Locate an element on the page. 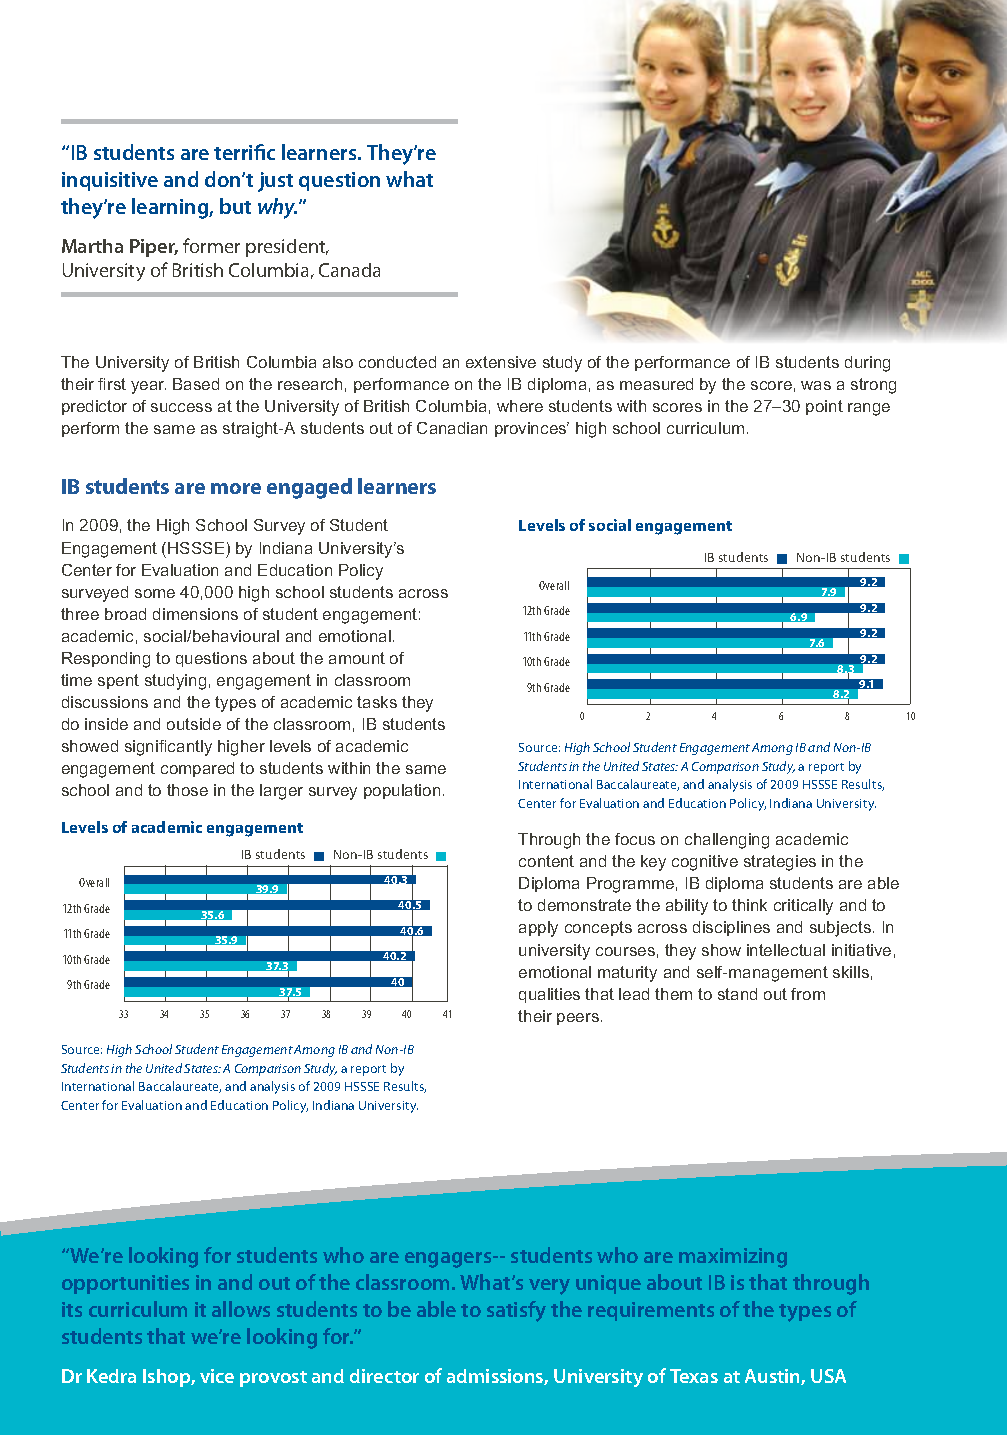 The width and height of the document is (1007, 1435). Canada is located at coordinates (349, 270).
